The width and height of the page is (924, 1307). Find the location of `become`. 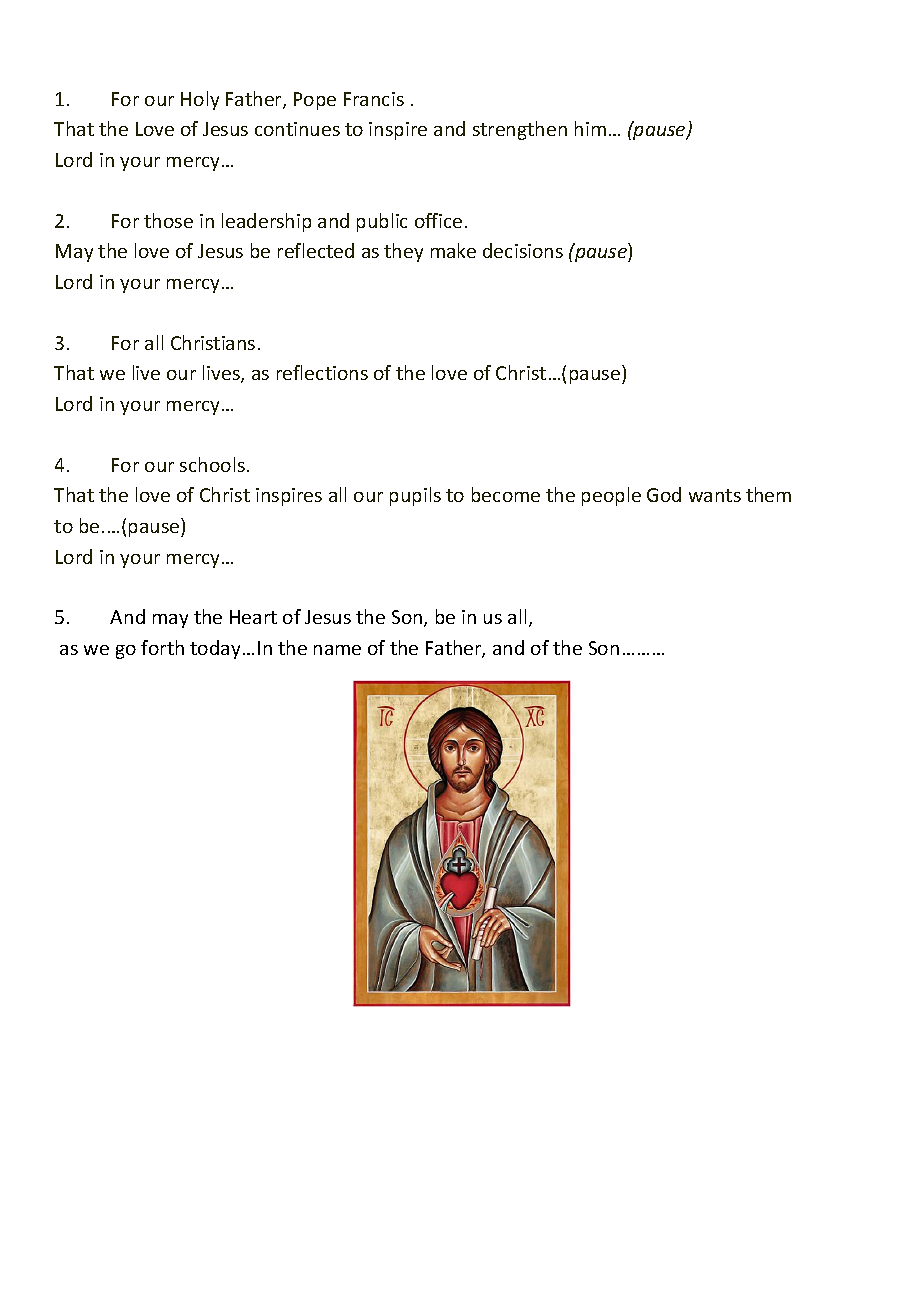

become is located at coordinates (506, 494).
